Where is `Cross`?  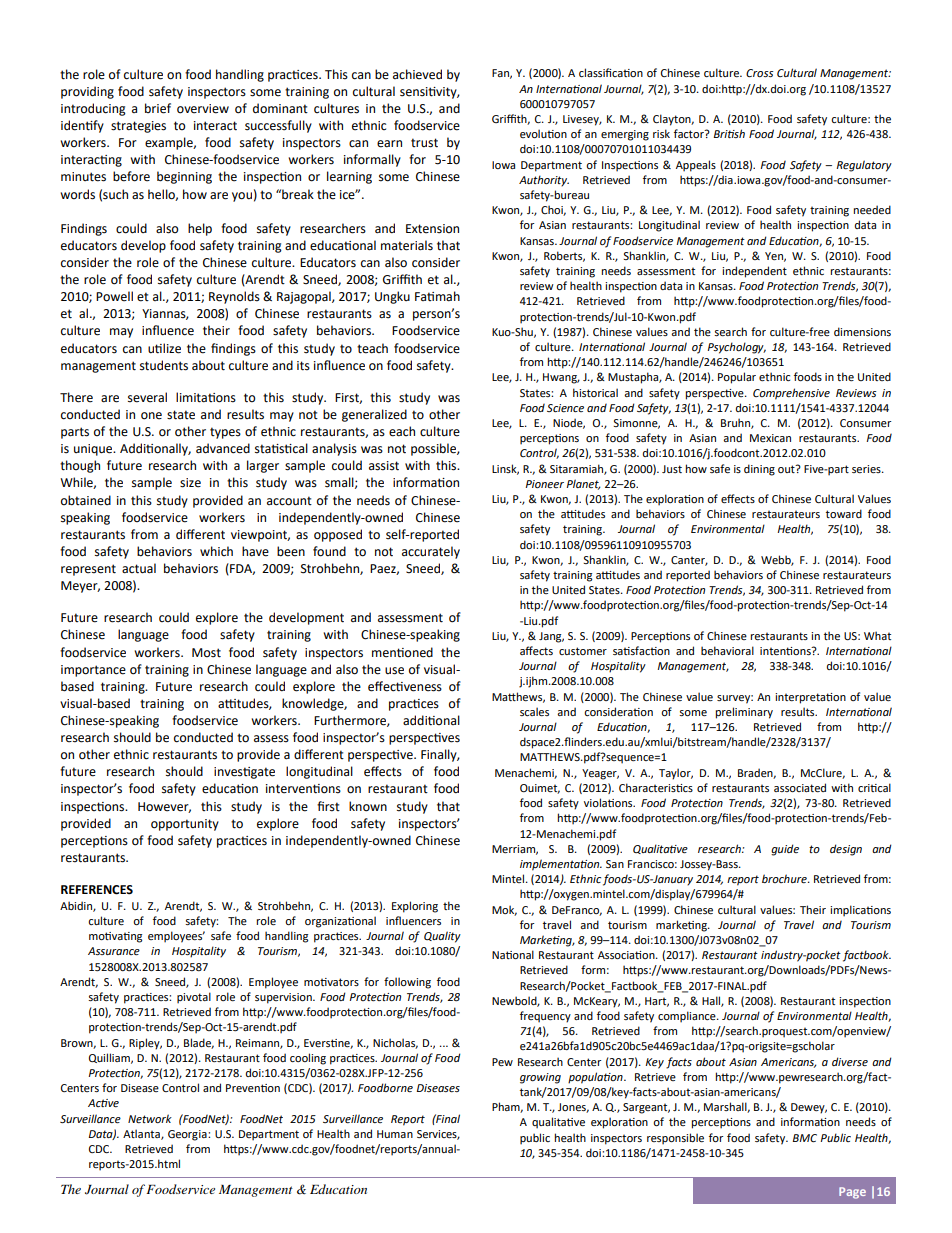 Cross is located at coordinates (759, 73).
